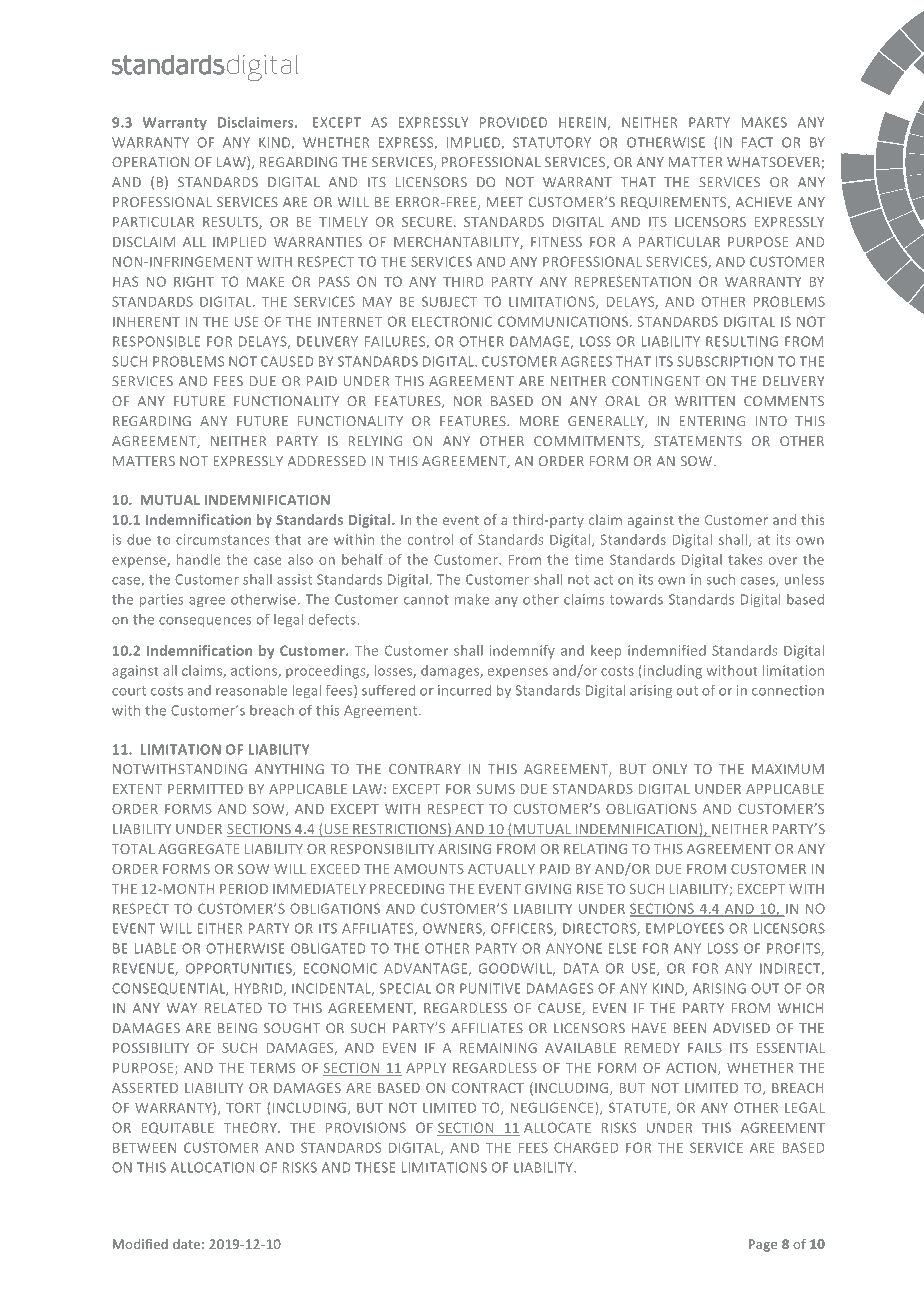 The width and height of the image is (924, 1308). What do you see at coordinates (251, 690) in the image?
I see `reasonable` at bounding box center [251, 690].
